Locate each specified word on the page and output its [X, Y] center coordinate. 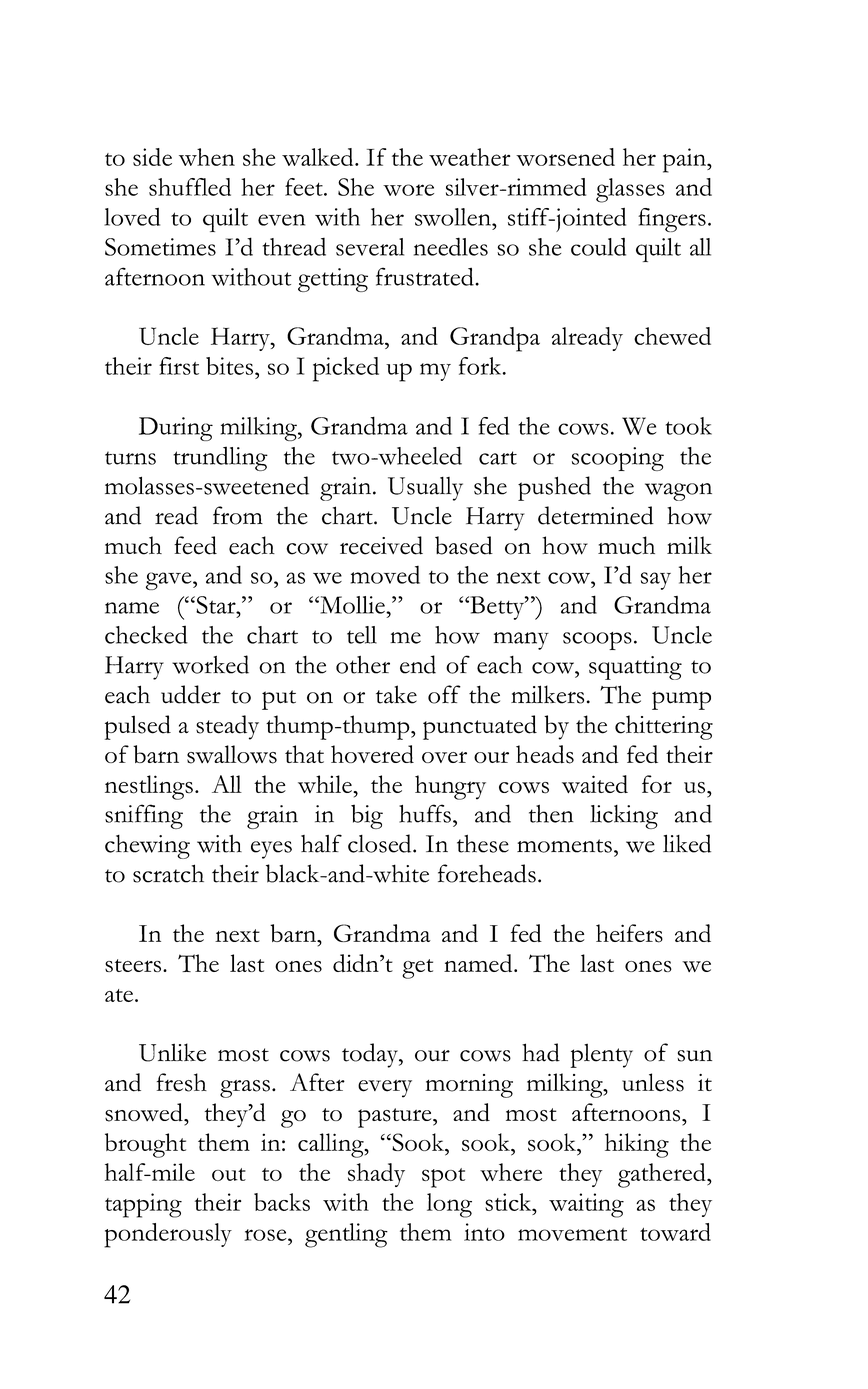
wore [408, 190]
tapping [143, 1205]
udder [191, 694]
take [396, 694]
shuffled [190, 187]
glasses [630, 190]
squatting [635, 668]
